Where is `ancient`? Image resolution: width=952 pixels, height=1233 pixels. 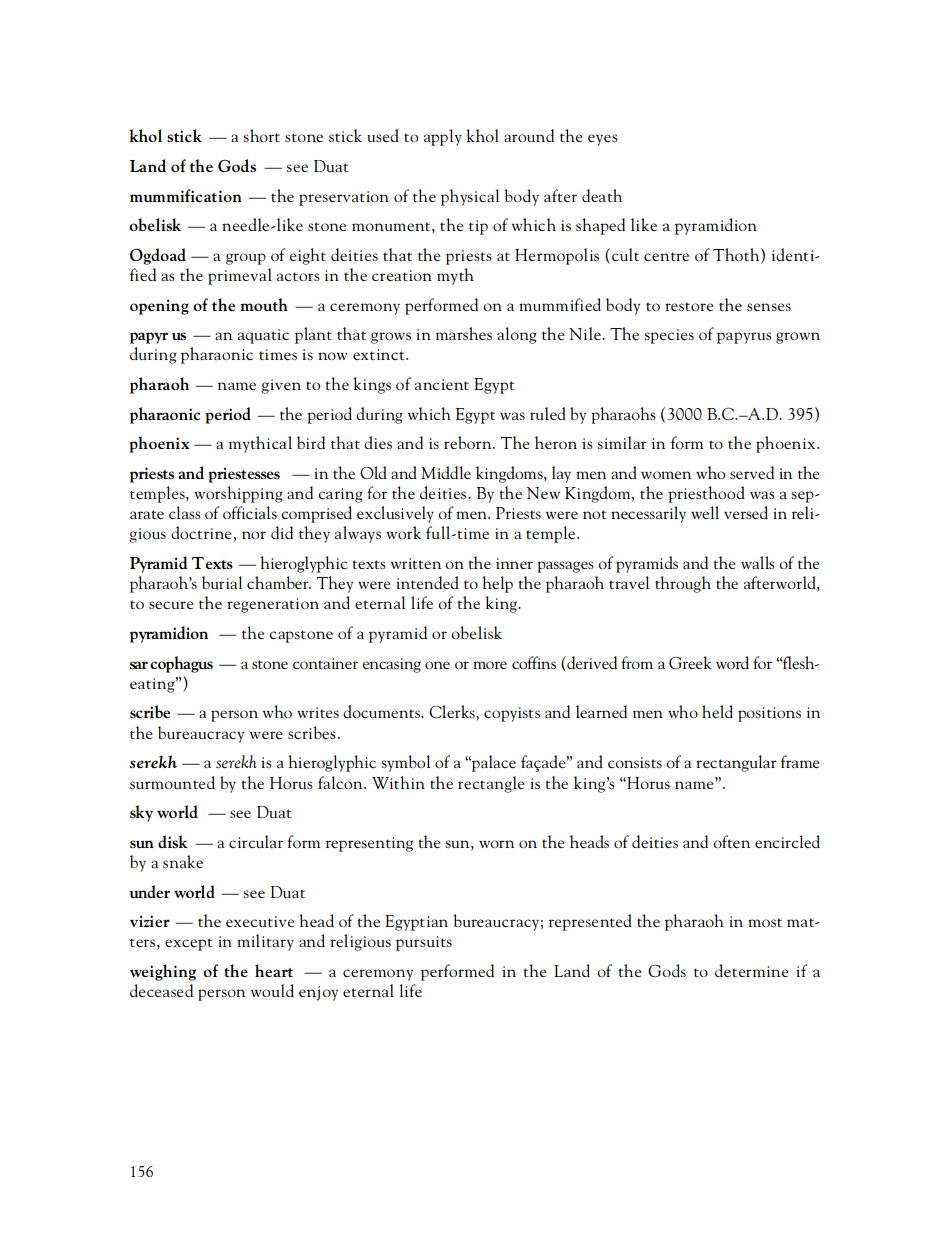
ancient is located at coordinates (442, 384).
